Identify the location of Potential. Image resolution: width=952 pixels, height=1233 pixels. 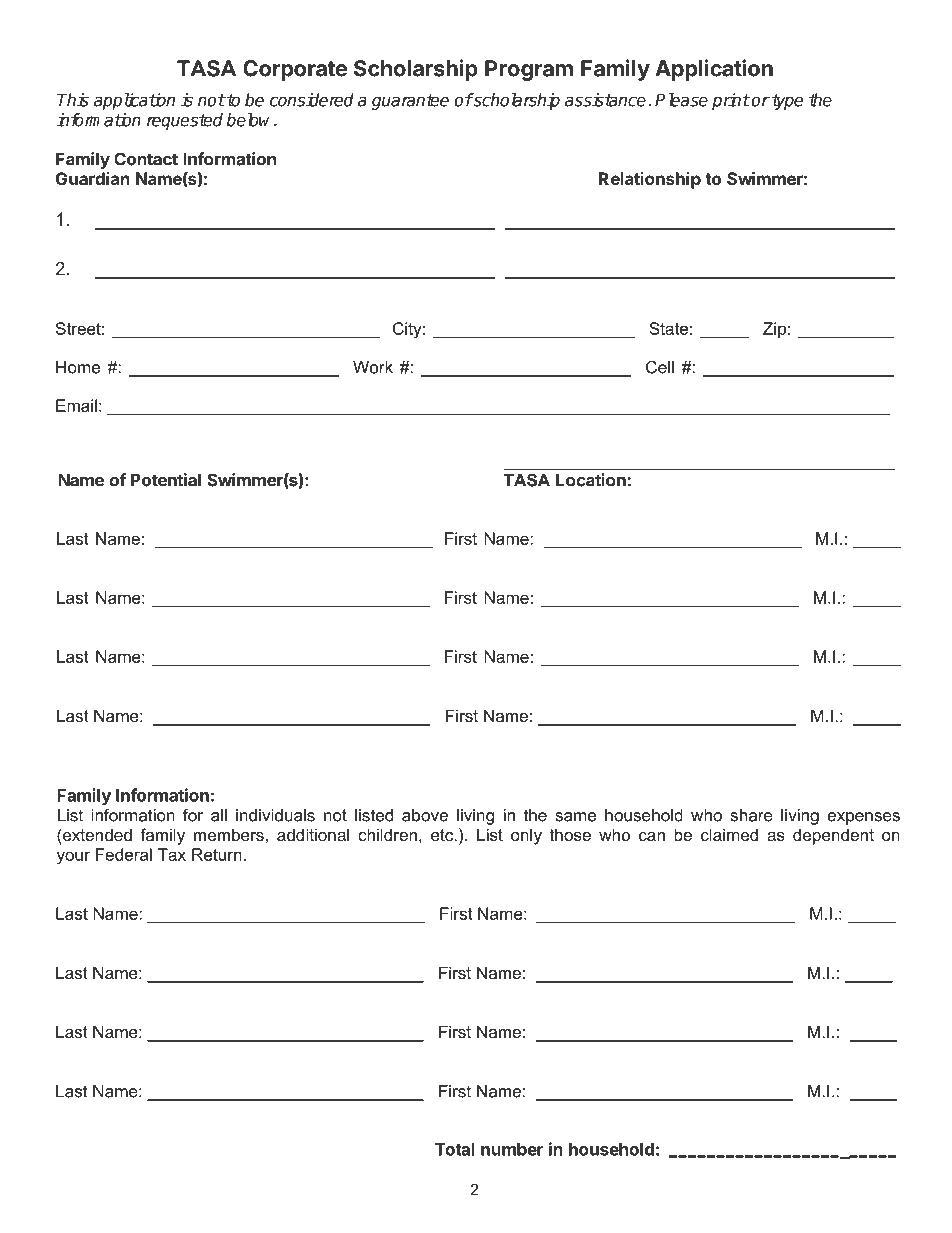
(166, 480).
